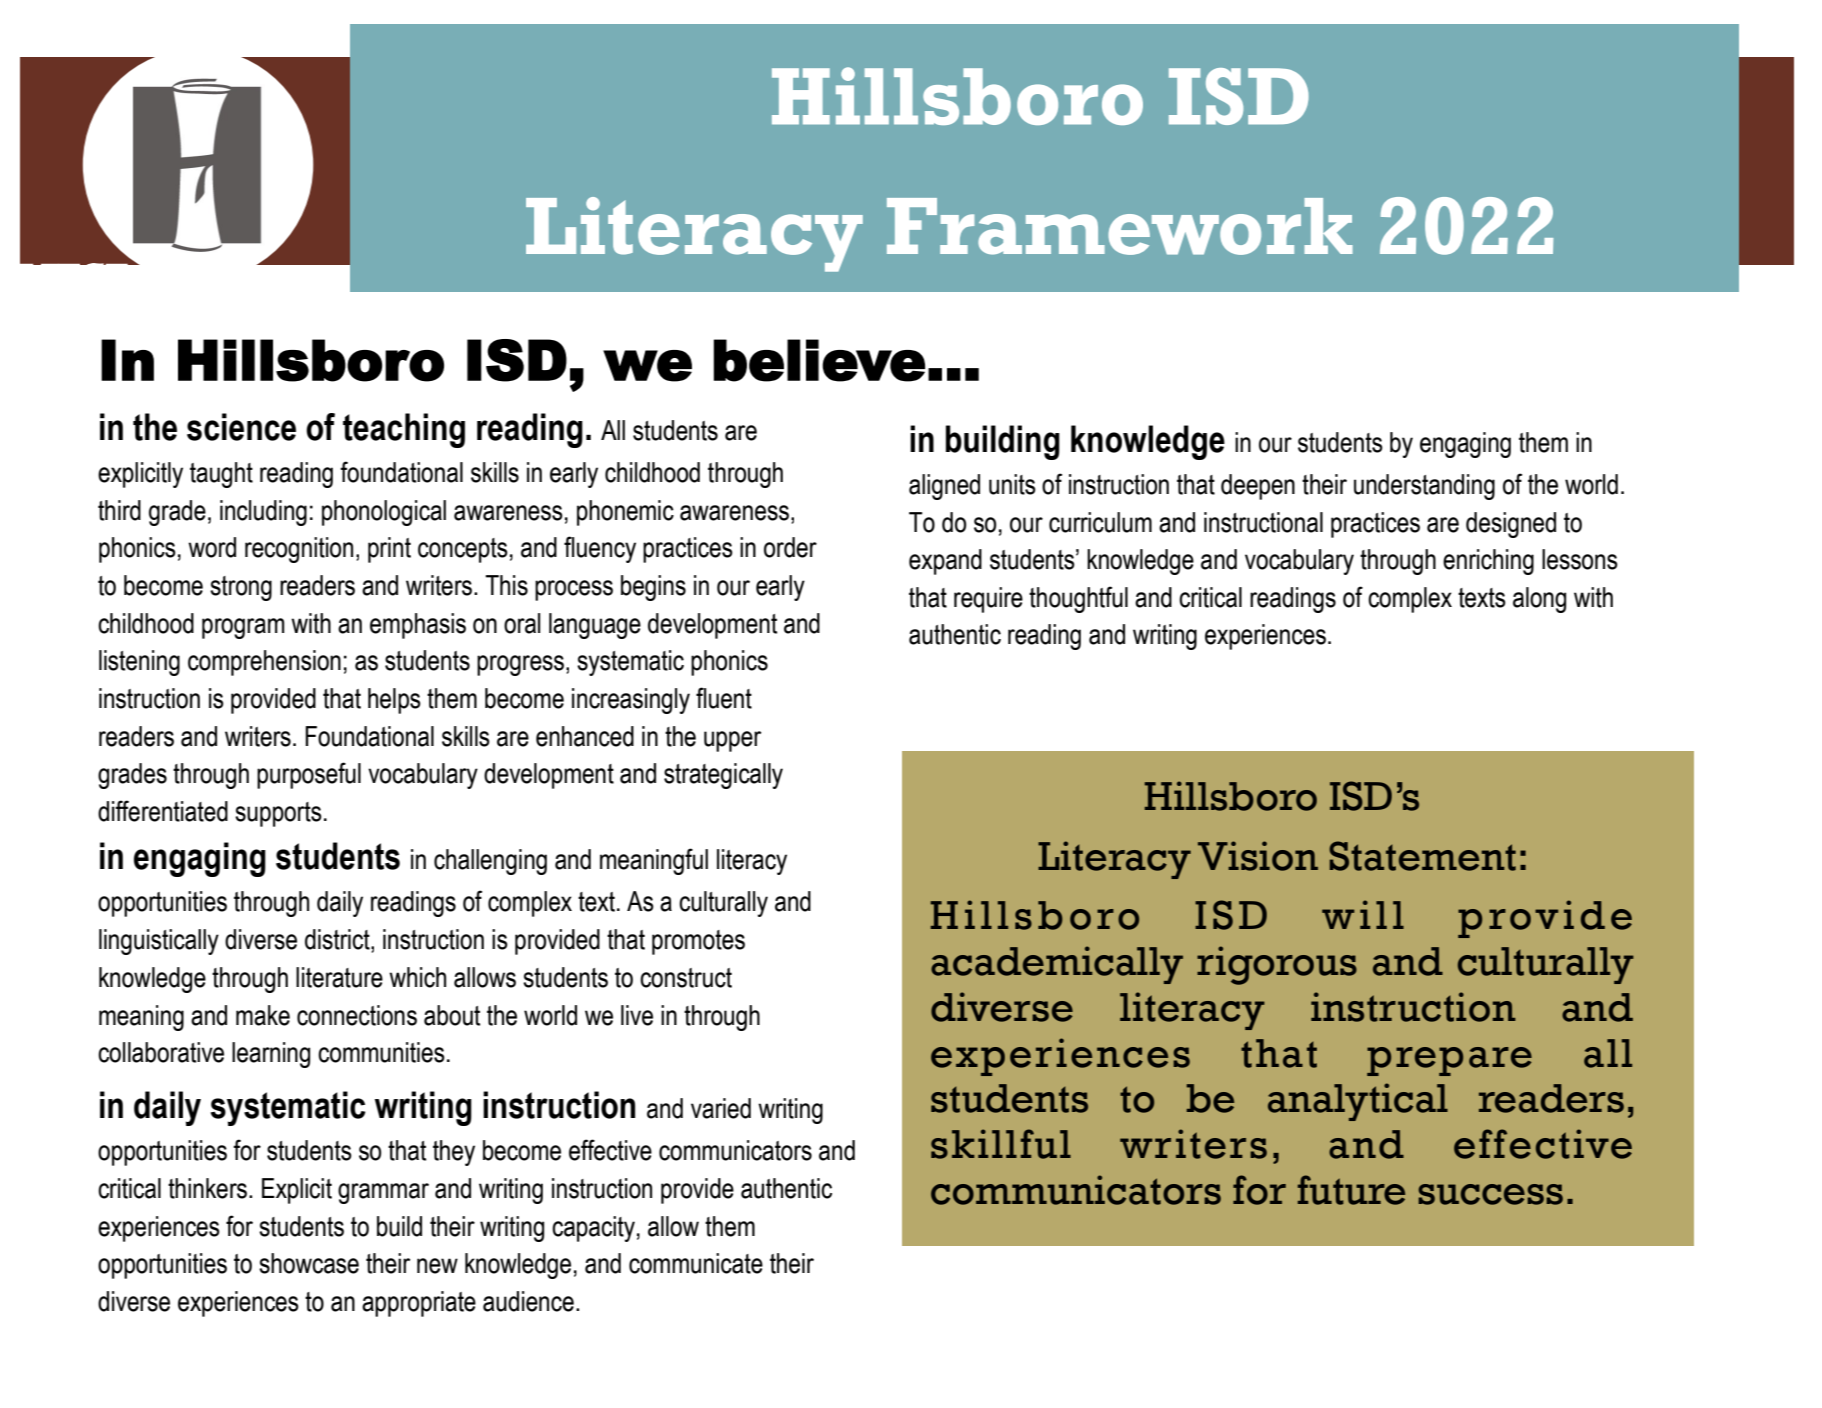 The image size is (1822, 1408). I want to click on purposeful, so click(309, 775).
